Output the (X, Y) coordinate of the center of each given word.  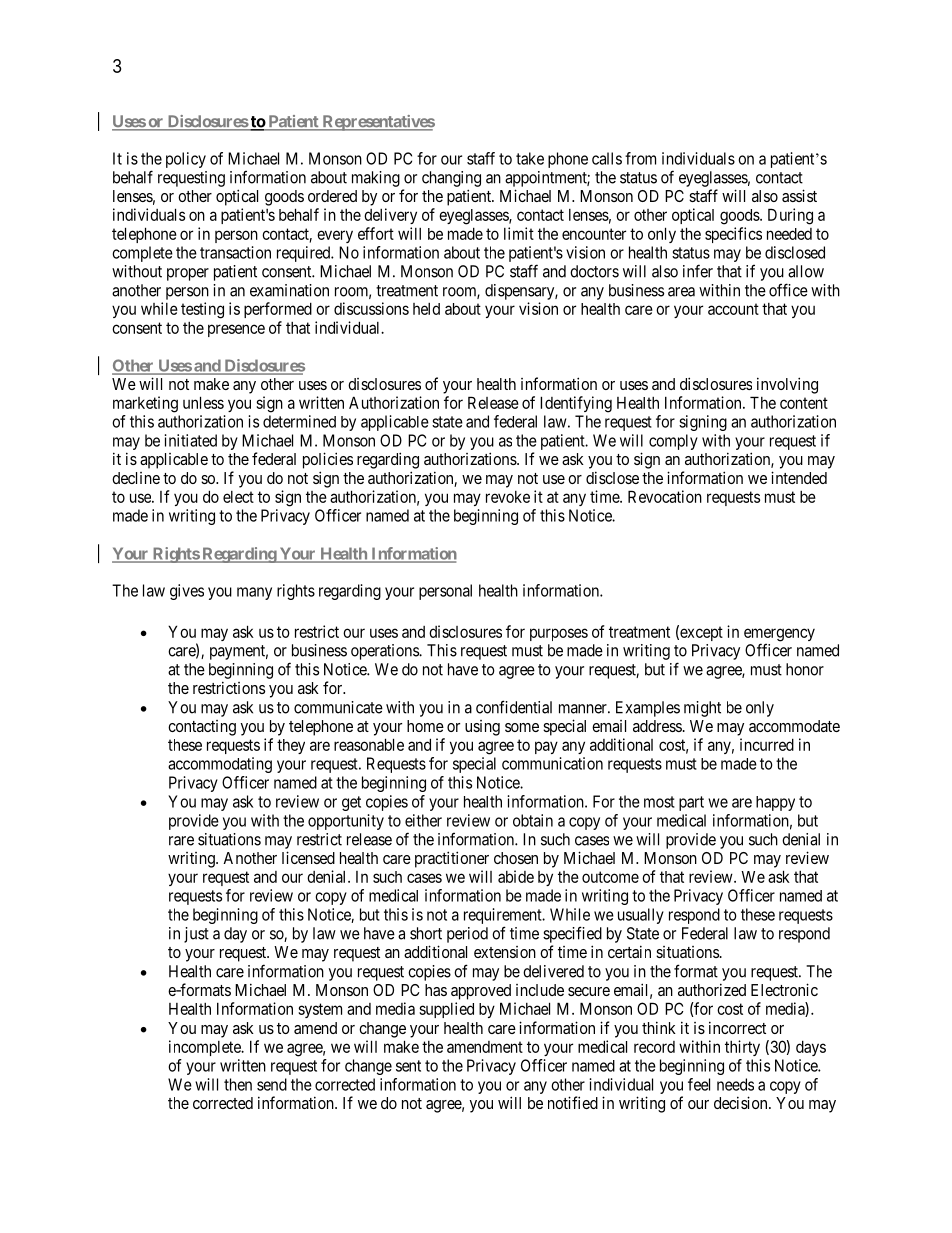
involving (787, 385)
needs (735, 1084)
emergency (779, 636)
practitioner (452, 859)
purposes (559, 634)
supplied (446, 1010)
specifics (733, 235)
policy (186, 160)
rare (181, 841)
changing (451, 179)
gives (187, 592)
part (691, 803)
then (238, 1084)
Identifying (576, 404)
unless (203, 402)
